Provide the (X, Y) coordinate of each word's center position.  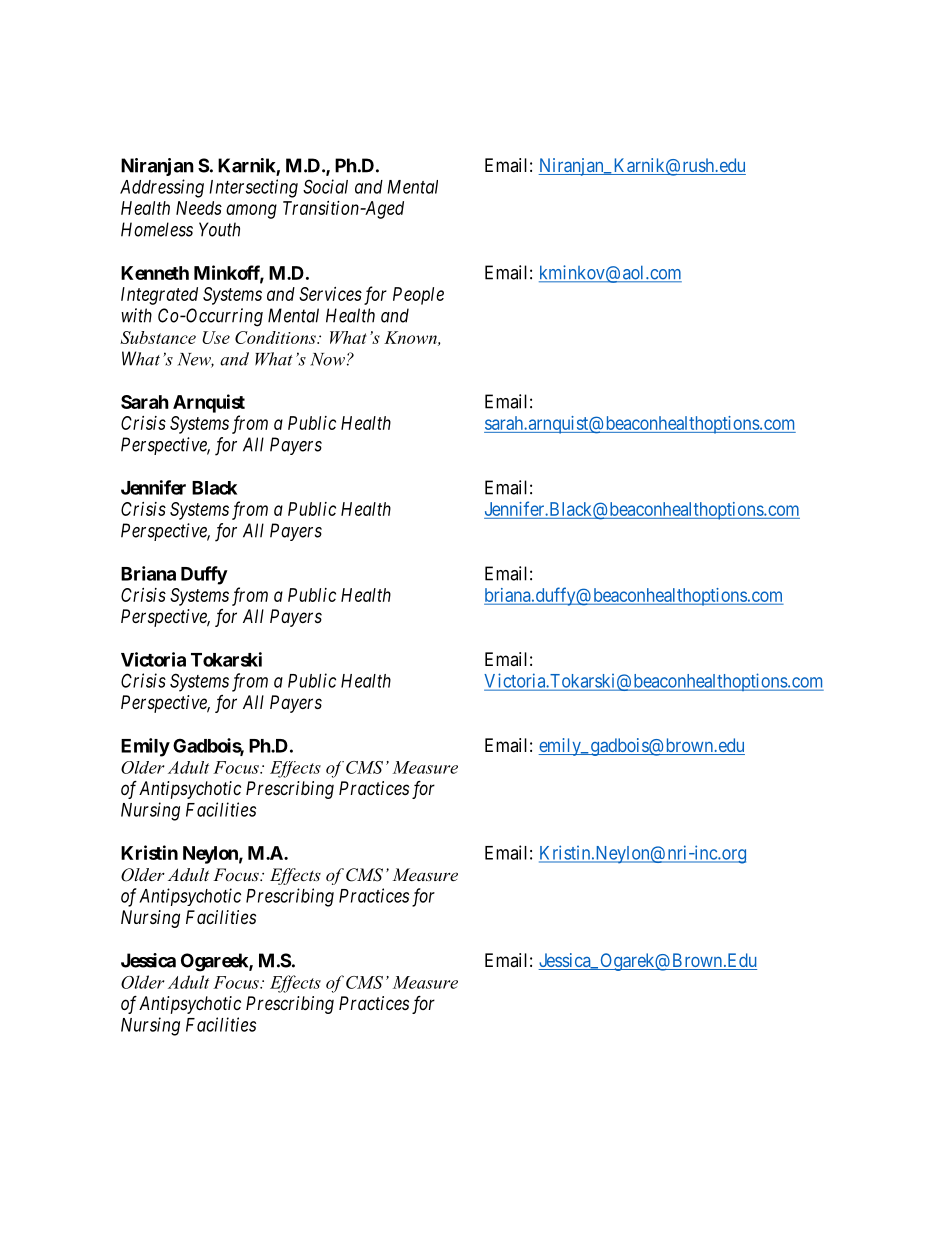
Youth (219, 229)
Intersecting (253, 188)
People (418, 296)
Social (325, 186)
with (136, 315)
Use (216, 337)
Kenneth (155, 273)
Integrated (159, 296)
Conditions (276, 337)
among (251, 211)
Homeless (157, 229)
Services (330, 294)
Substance (158, 337)
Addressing (162, 188)
